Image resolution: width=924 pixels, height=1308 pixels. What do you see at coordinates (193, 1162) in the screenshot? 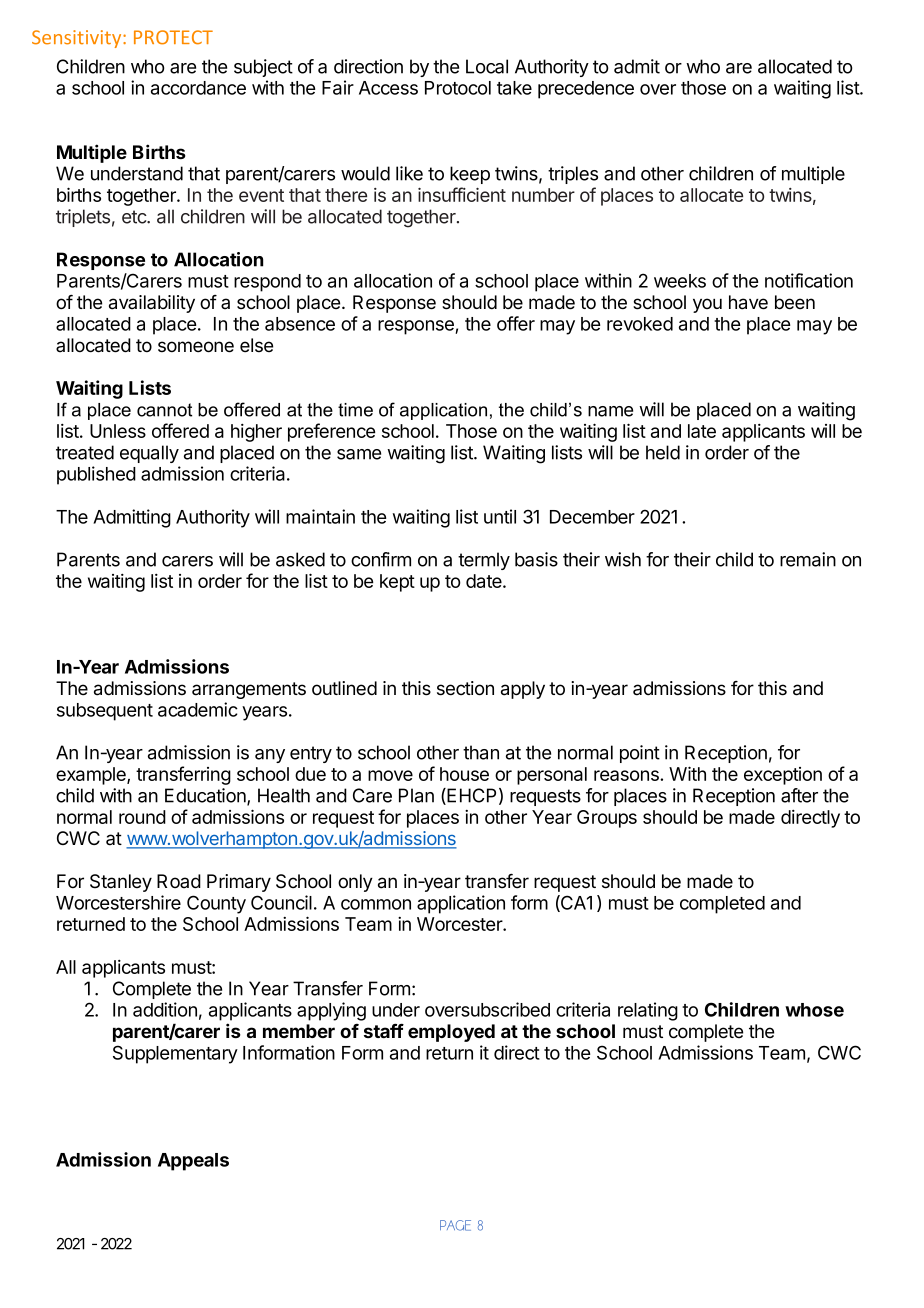
I see `Appeals` at bounding box center [193, 1162].
